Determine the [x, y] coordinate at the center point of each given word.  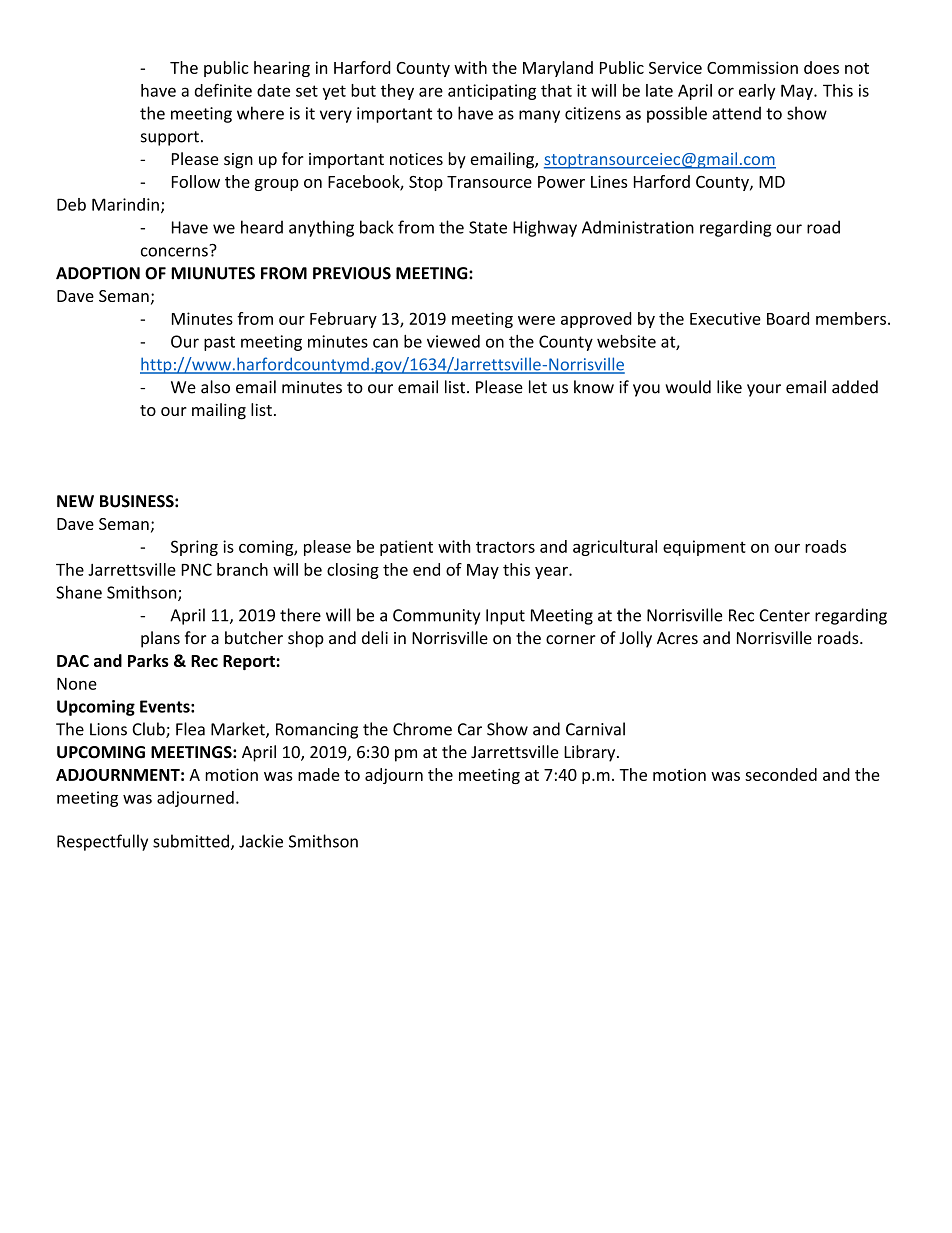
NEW [75, 501]
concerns [175, 251]
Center [784, 615]
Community [436, 617]
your [764, 390]
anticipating [492, 92]
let [538, 387]
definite [223, 90]
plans [160, 639]
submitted [191, 841]
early [757, 92]
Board [788, 318]
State [488, 227]
